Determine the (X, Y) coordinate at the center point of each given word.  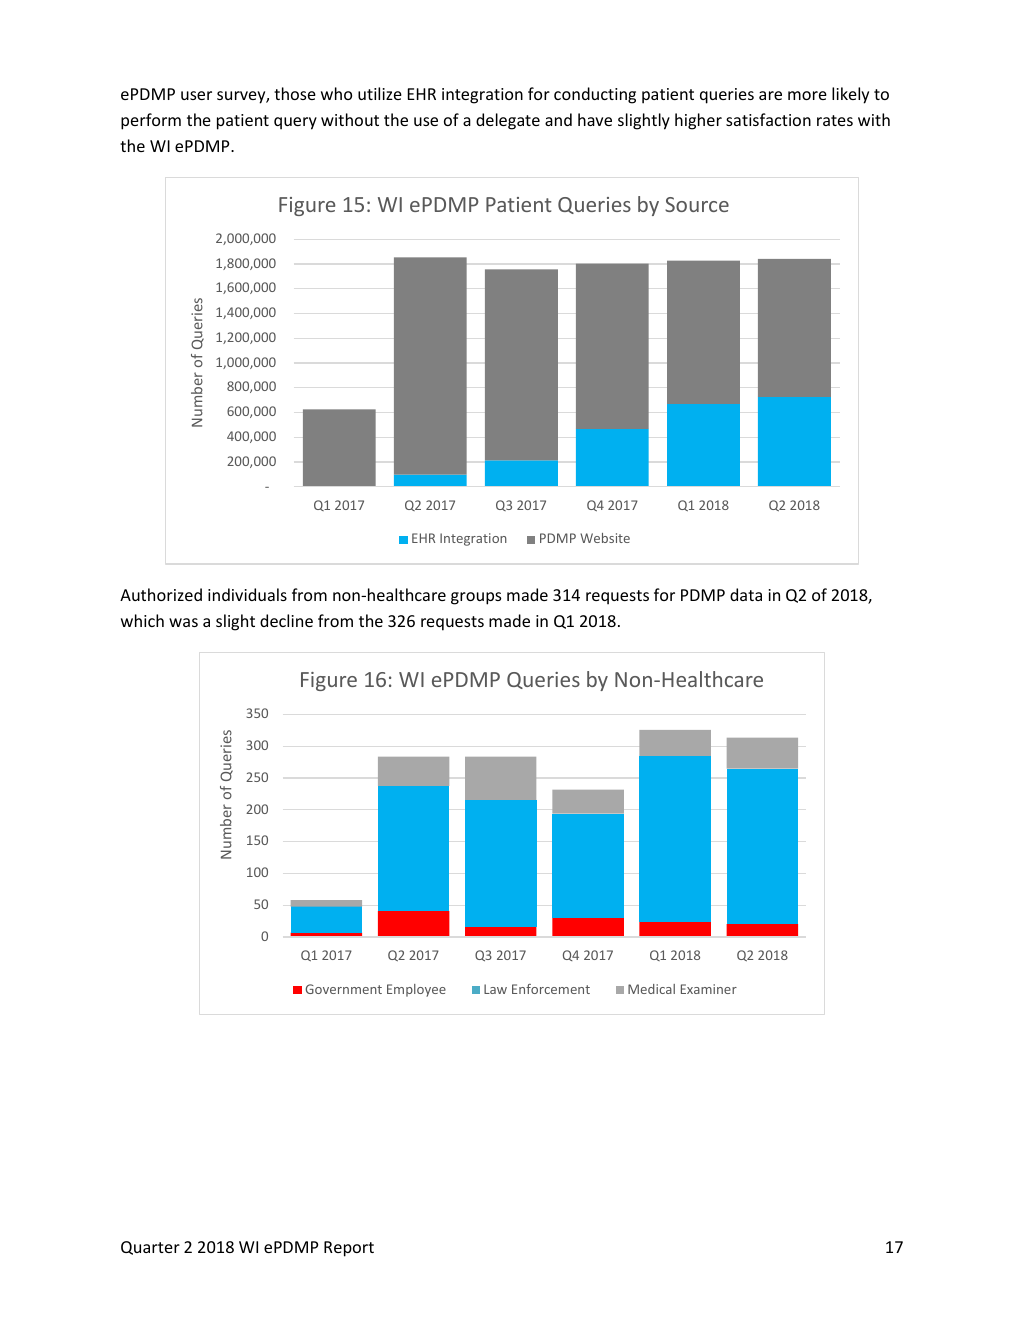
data (746, 594)
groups (476, 598)
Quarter (150, 1248)
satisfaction (768, 119)
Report (349, 1249)
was (183, 622)
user (196, 95)
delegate (508, 121)
